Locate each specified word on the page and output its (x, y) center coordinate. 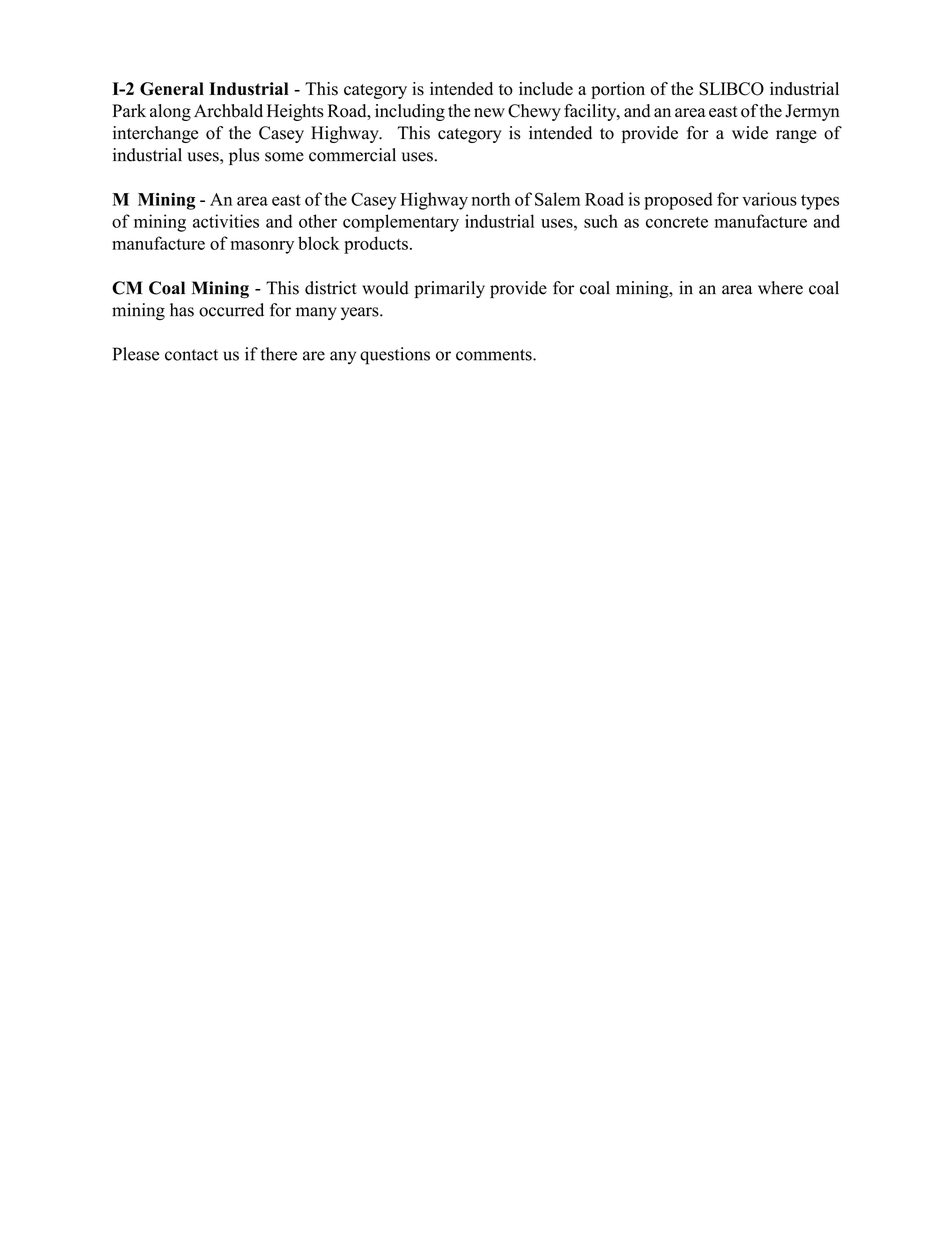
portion (618, 90)
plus (244, 156)
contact (191, 355)
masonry (262, 247)
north (491, 199)
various (769, 199)
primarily (449, 289)
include (546, 89)
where (780, 288)
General (172, 89)
